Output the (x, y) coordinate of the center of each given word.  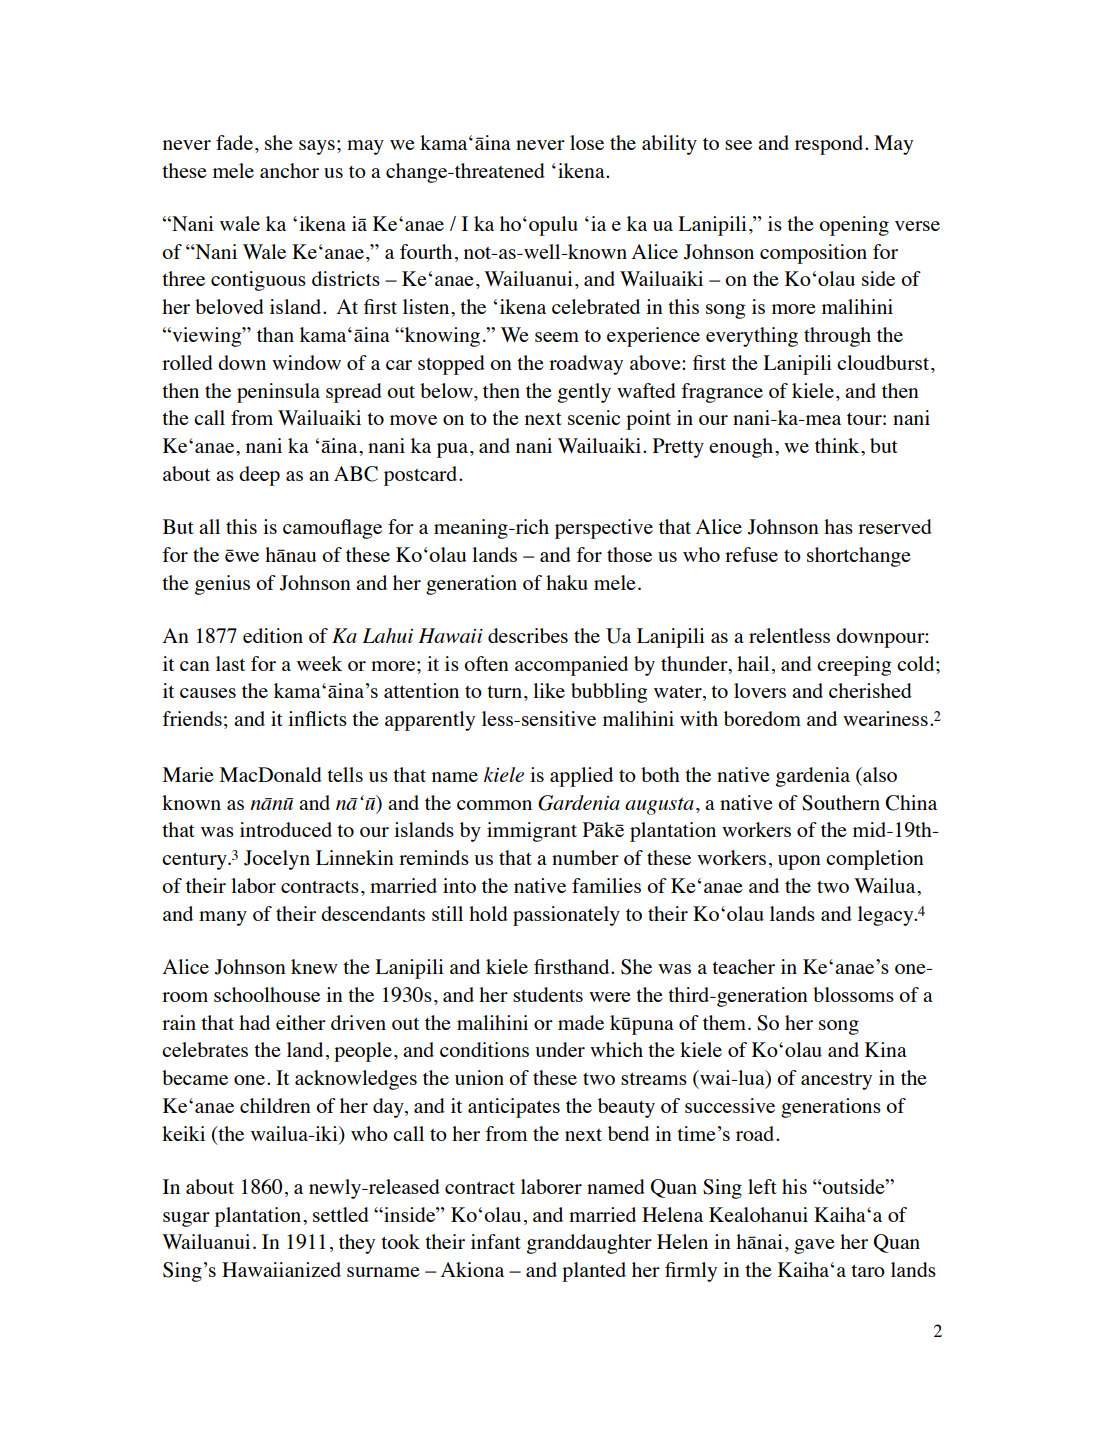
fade (234, 142)
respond (830, 145)
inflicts (317, 718)
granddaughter (589, 1244)
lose (587, 142)
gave (814, 1246)
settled (341, 1214)
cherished (870, 690)
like (549, 690)
